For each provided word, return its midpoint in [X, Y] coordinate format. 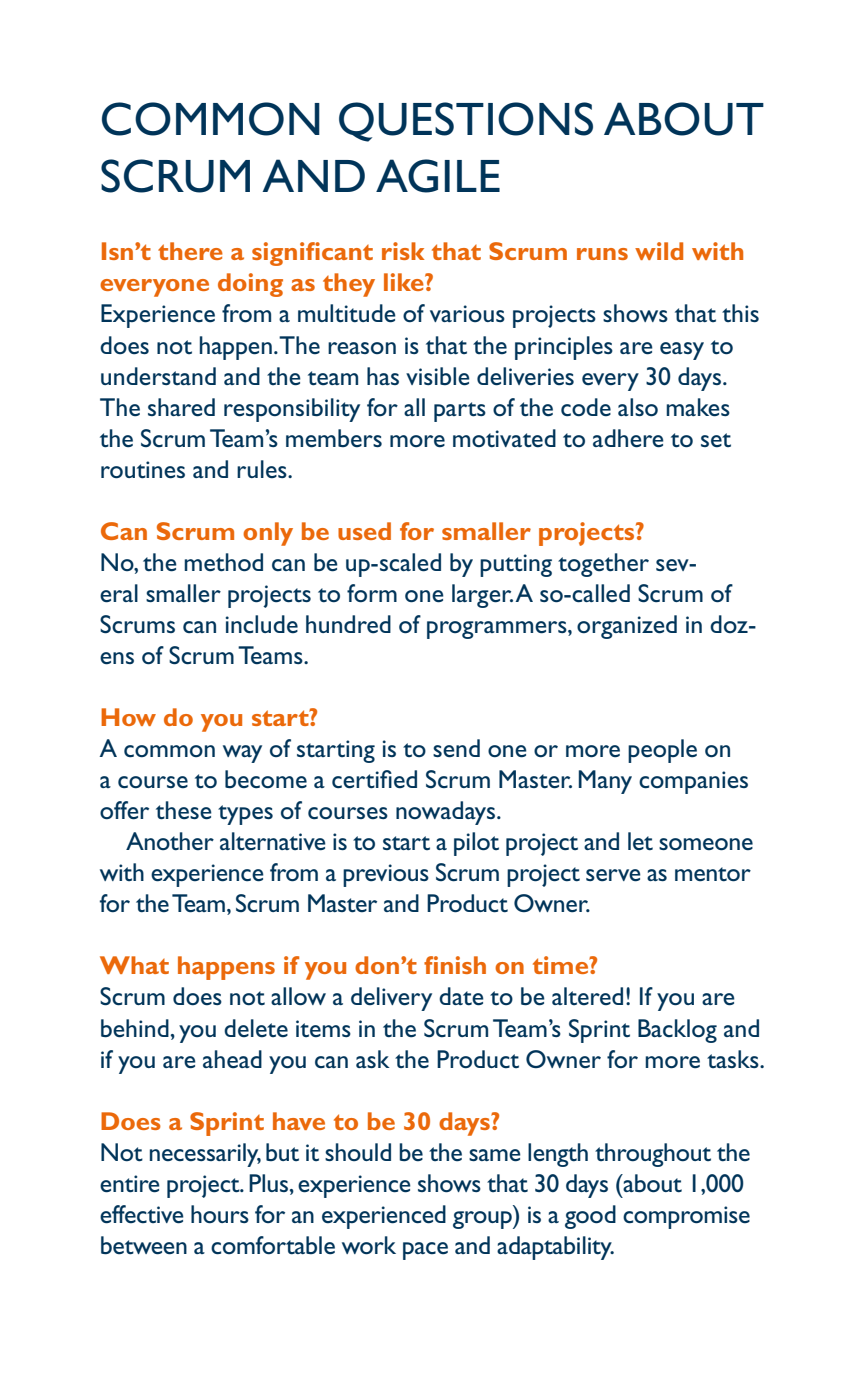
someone [706, 844]
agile [438, 176]
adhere [628, 438]
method [223, 562]
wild [659, 251]
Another [170, 841]
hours [220, 1214]
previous [386, 875]
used [364, 531]
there [190, 251]
